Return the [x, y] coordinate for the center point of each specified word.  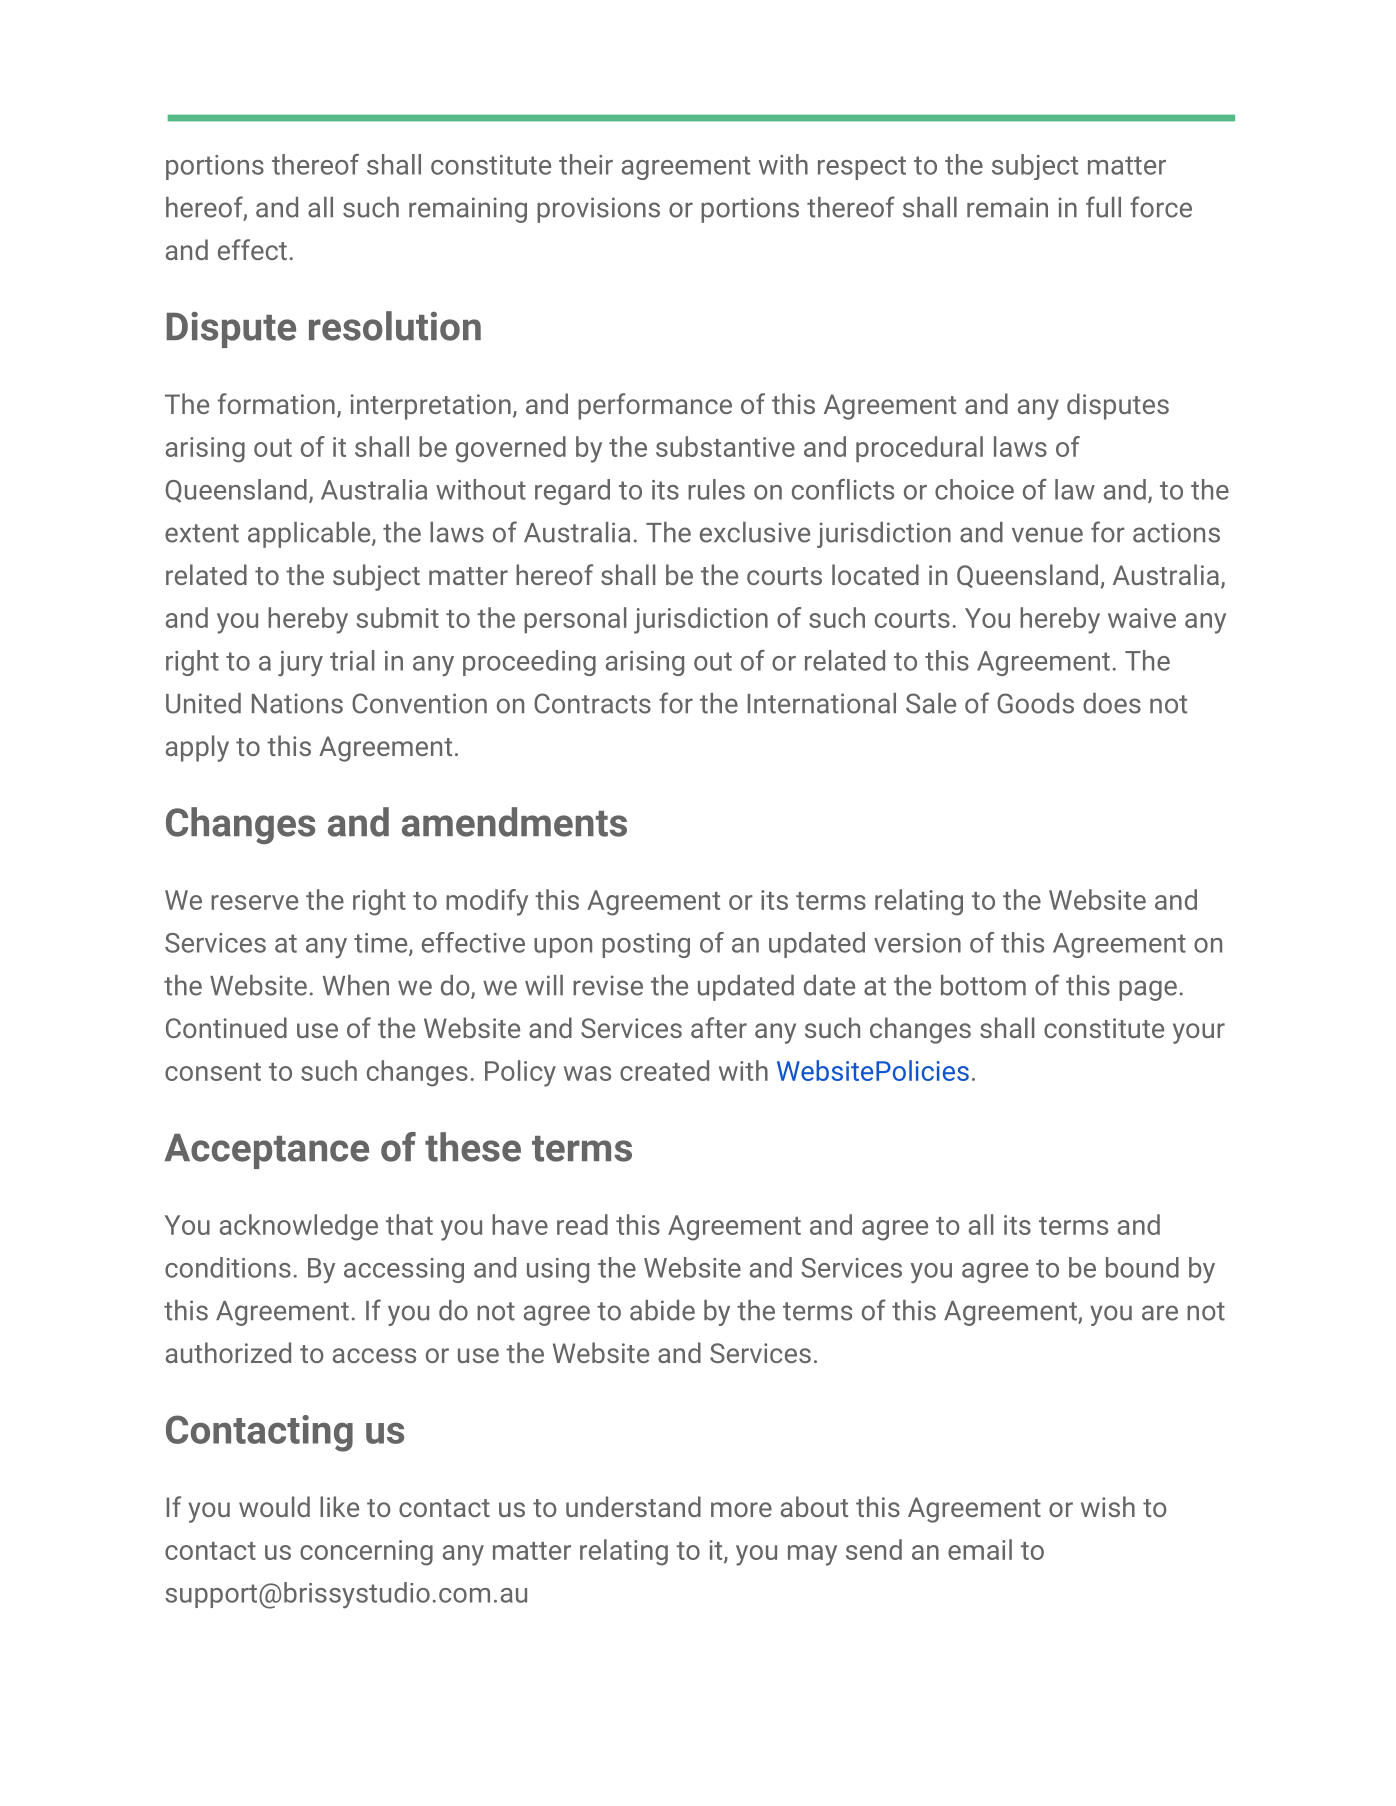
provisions [598, 210]
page [1148, 990]
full [1103, 207]
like [339, 1506]
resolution [395, 326]
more [741, 1509]
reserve [254, 902]
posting [646, 945]
